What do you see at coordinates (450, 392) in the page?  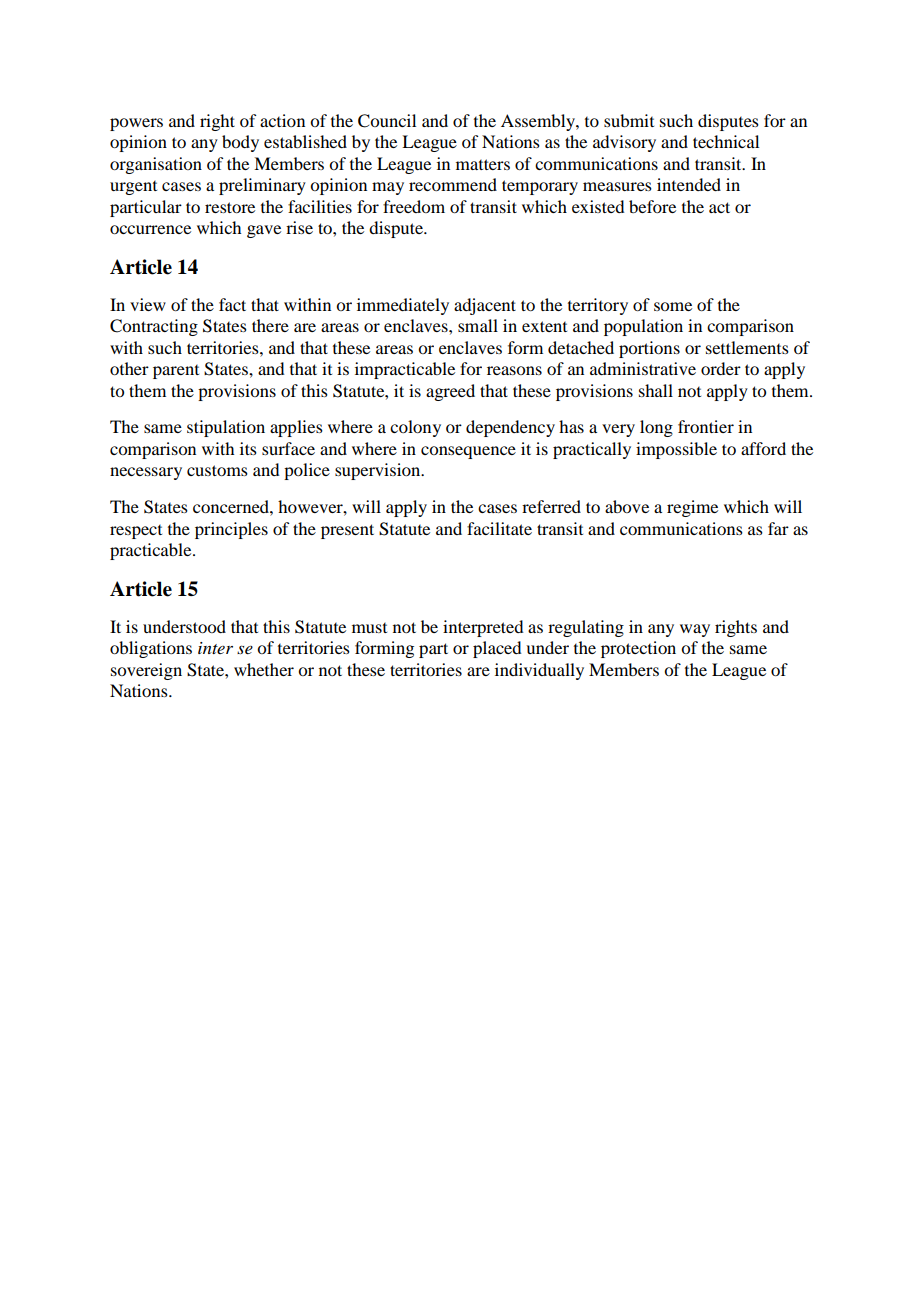 I see `agreed` at bounding box center [450, 392].
